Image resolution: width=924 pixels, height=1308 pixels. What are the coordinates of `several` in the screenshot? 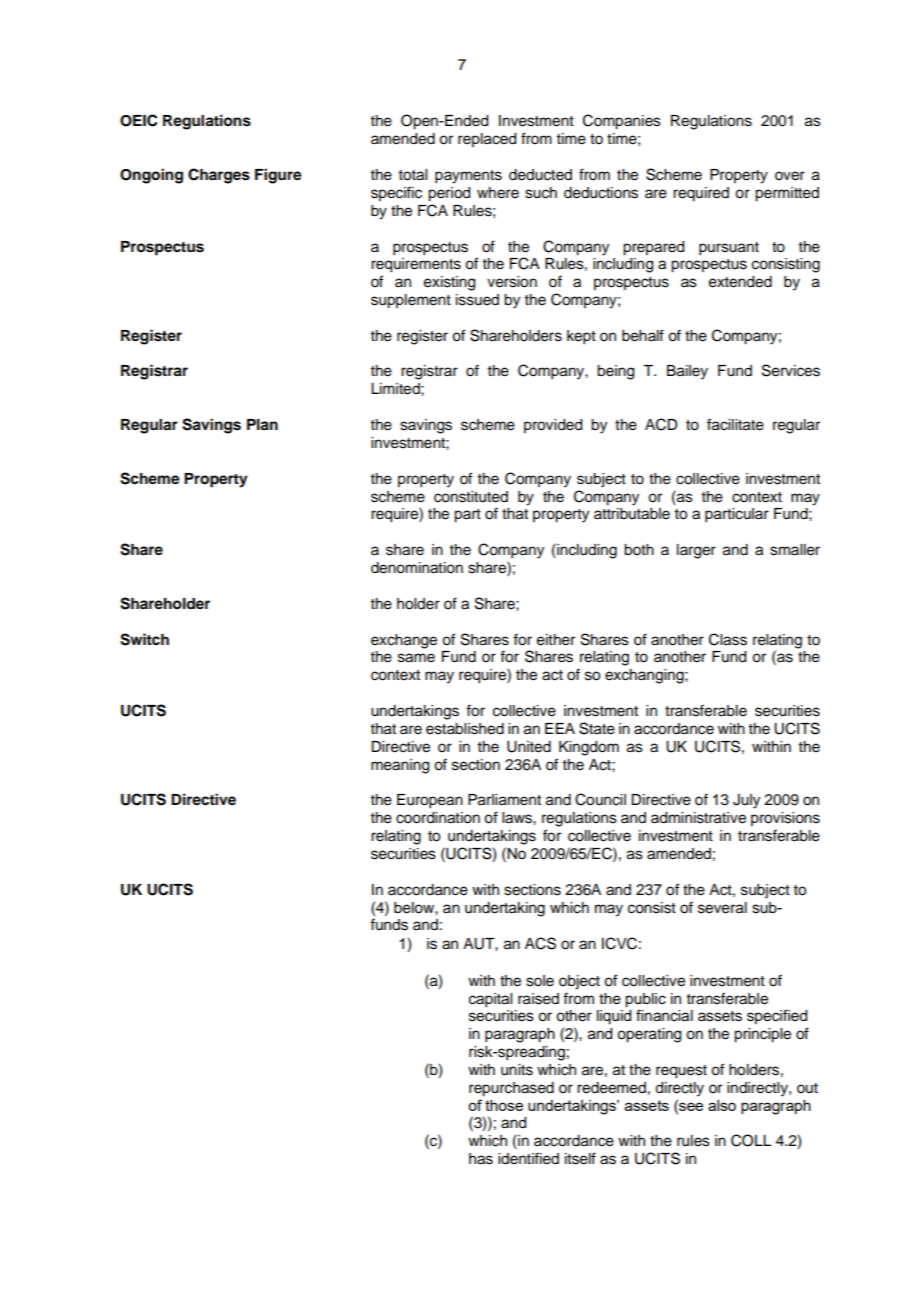 It's located at (722, 908).
